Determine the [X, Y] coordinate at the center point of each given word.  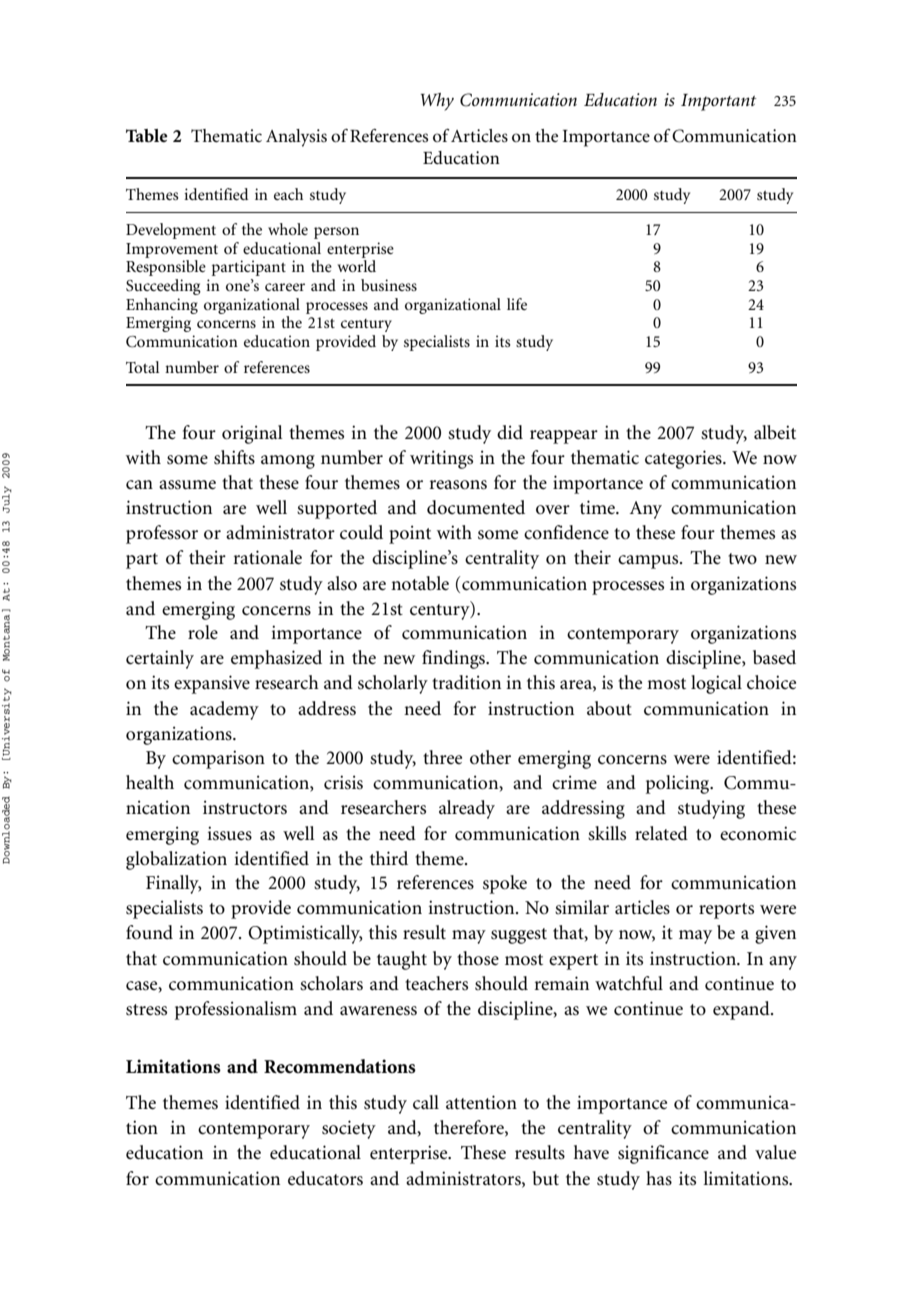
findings [455, 659]
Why [437, 102]
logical [716, 684]
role [203, 632]
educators [325, 1178]
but [545, 1178]
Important [719, 102]
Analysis [296, 138]
